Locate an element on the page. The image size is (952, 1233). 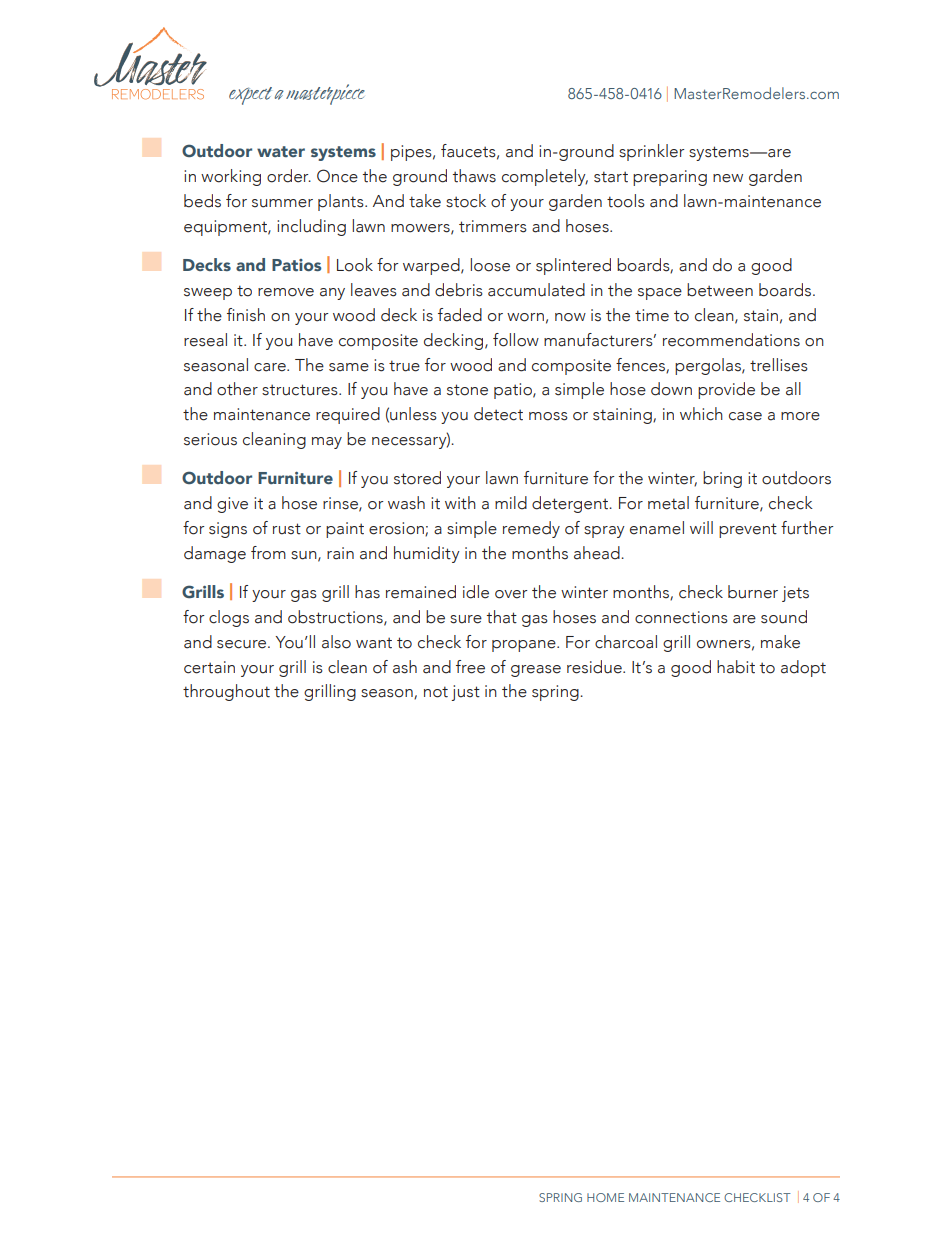
structures is located at coordinates (301, 390).
